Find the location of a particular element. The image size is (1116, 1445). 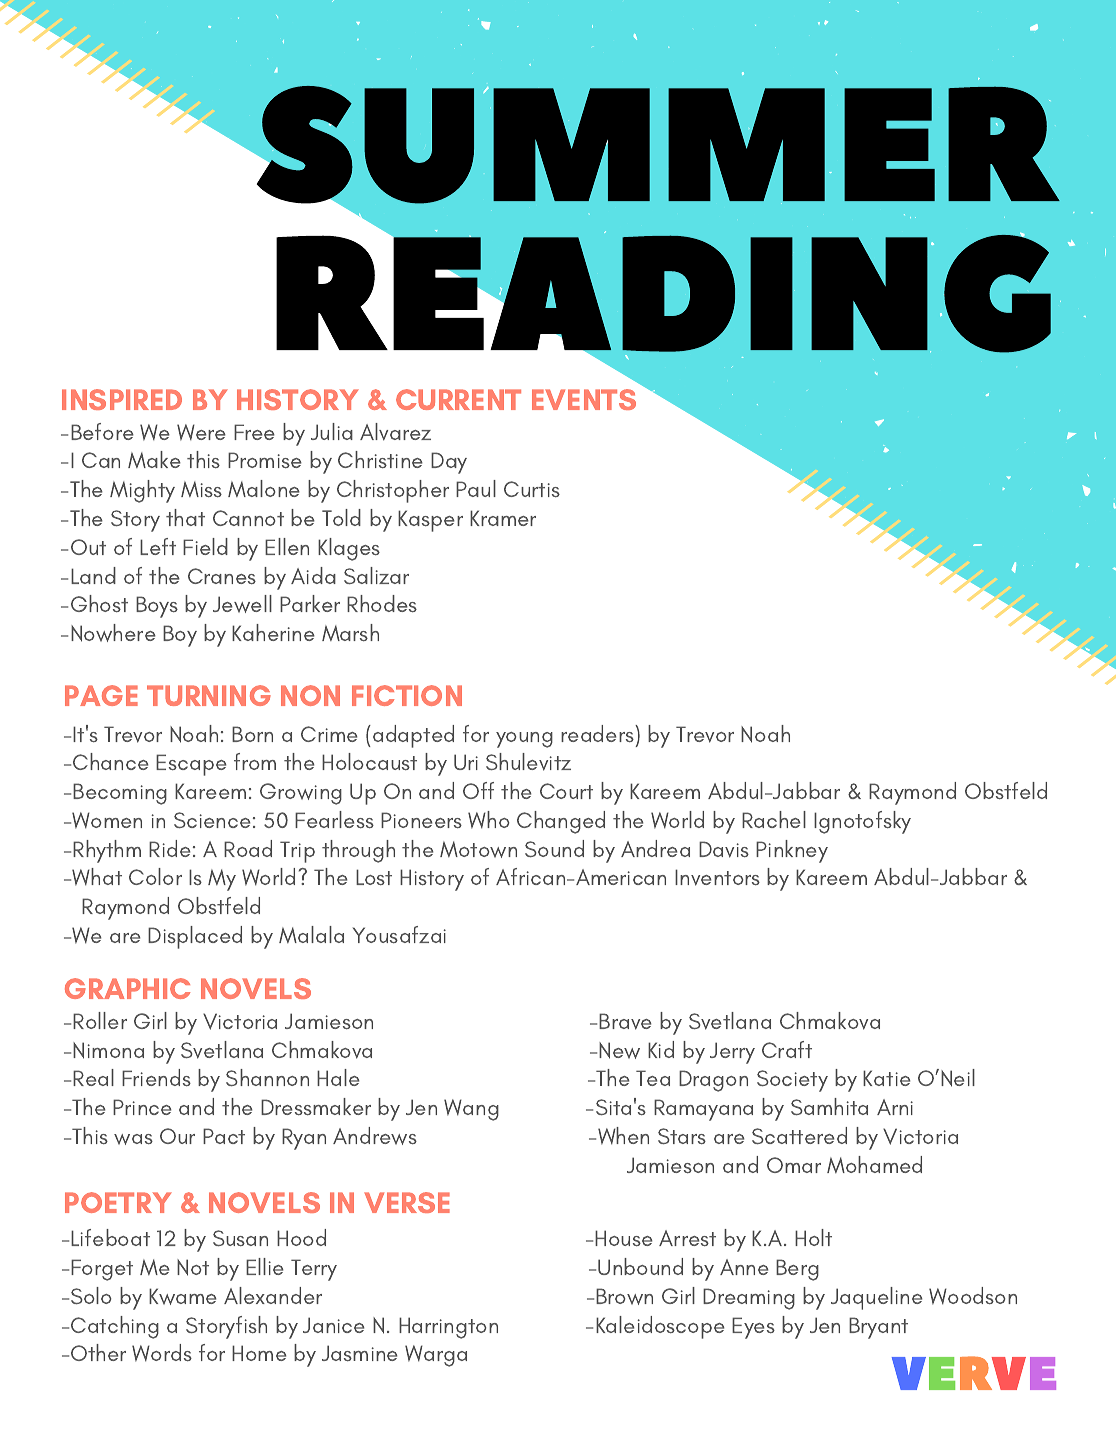

EVENTS is located at coordinates (584, 399).
